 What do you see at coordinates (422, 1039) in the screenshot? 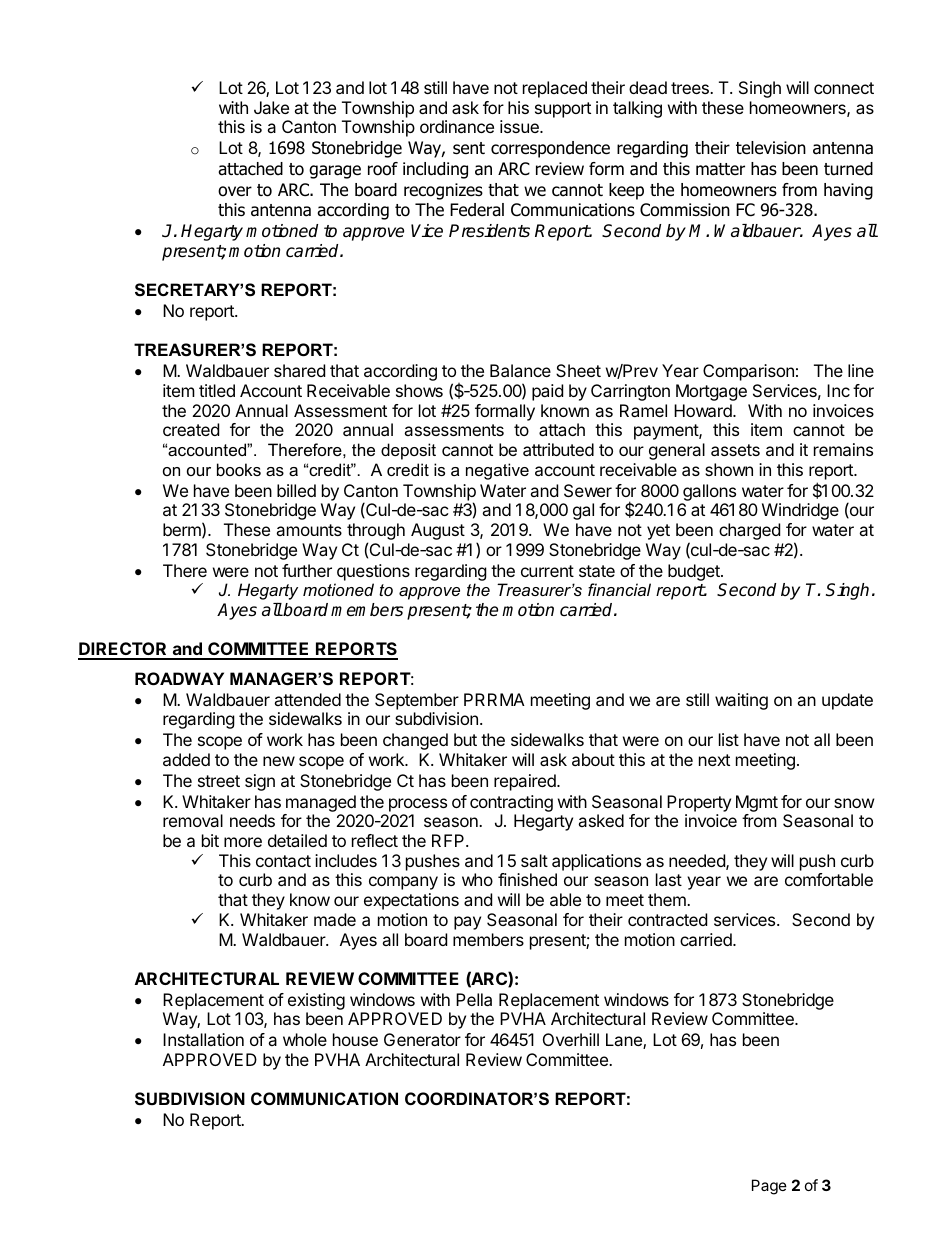
I see `Generator` at bounding box center [422, 1039].
